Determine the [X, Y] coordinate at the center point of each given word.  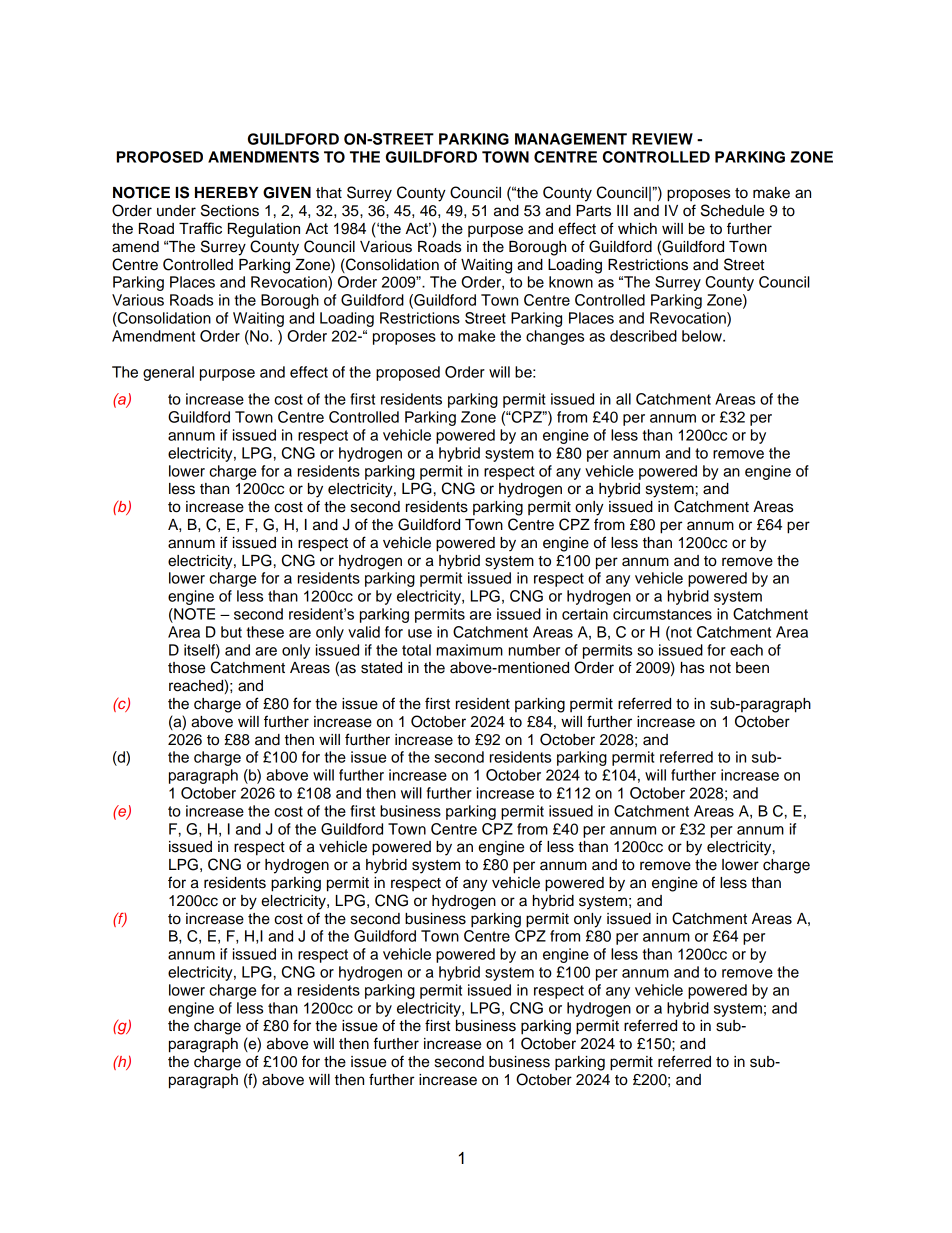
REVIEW [662, 139]
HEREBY [226, 192]
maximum [470, 650]
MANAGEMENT [571, 139]
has [692, 668]
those [186, 668]
